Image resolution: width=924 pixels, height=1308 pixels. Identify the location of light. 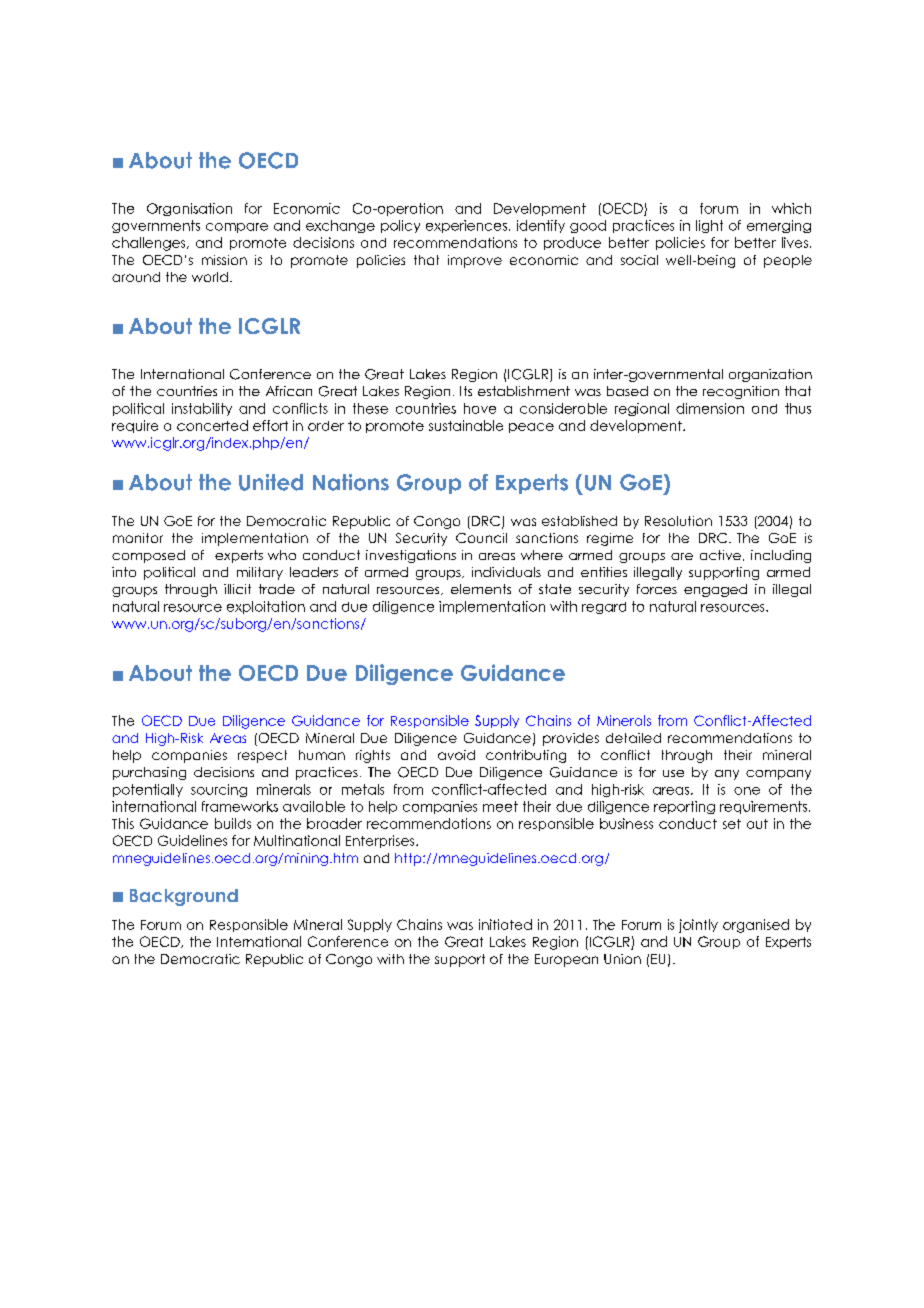
(709, 226).
